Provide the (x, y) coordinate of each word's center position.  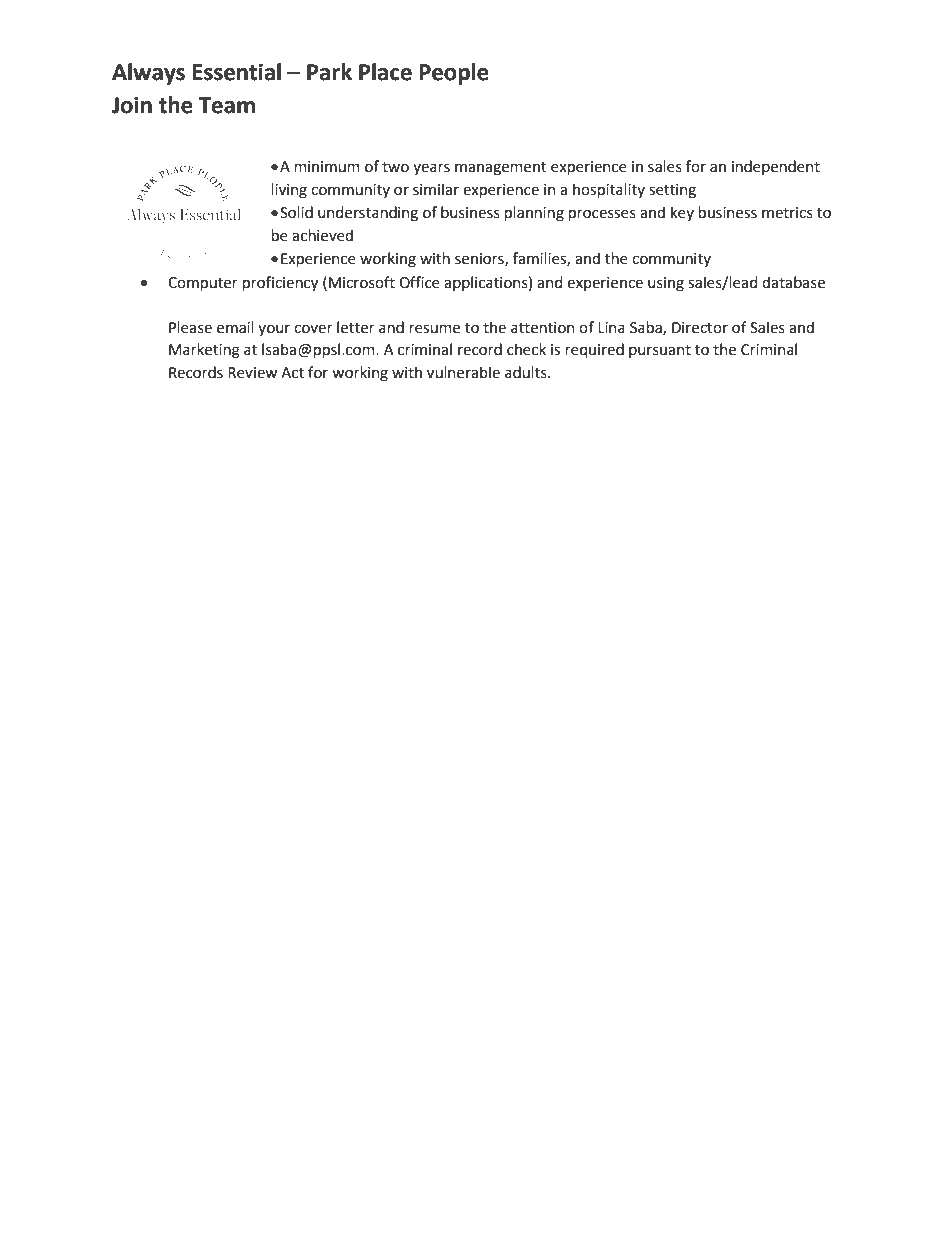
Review (252, 373)
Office (419, 282)
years (431, 169)
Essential (237, 72)
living (289, 191)
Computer (203, 284)
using (666, 284)
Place (385, 72)
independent (776, 167)
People (454, 74)
